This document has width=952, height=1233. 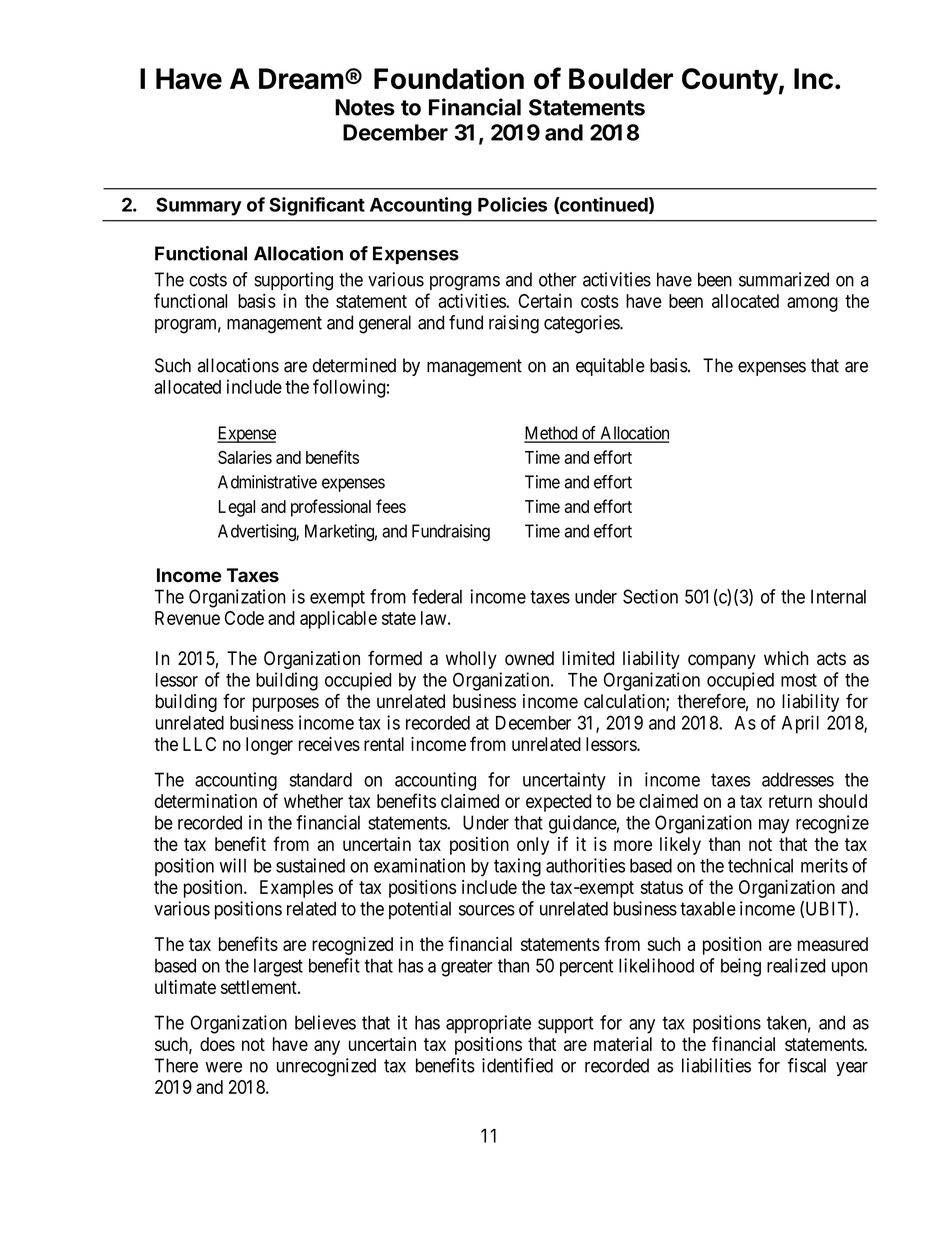 I want to click on identified, so click(x=517, y=1065).
